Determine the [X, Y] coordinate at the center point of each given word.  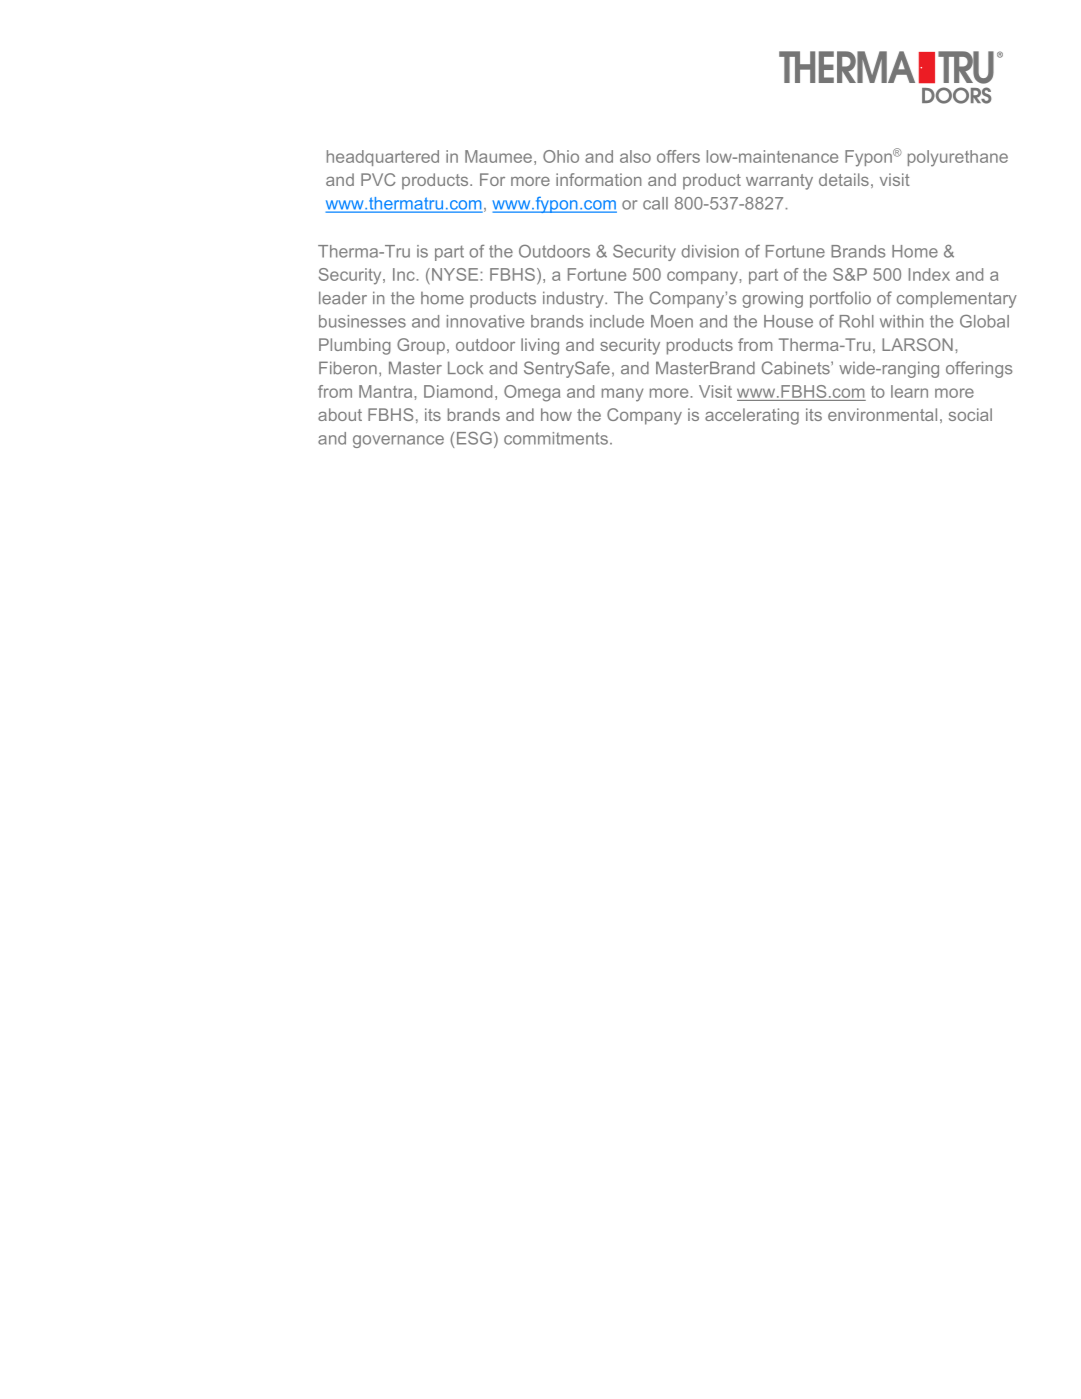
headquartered [383, 158]
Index [929, 274]
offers [678, 156]
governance [398, 441]
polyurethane [958, 158]
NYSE [456, 274]
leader [343, 298]
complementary [957, 299]
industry [574, 299]
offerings [979, 369]
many [622, 395]
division [710, 251]
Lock [465, 368]
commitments [556, 438]
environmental [882, 414]
